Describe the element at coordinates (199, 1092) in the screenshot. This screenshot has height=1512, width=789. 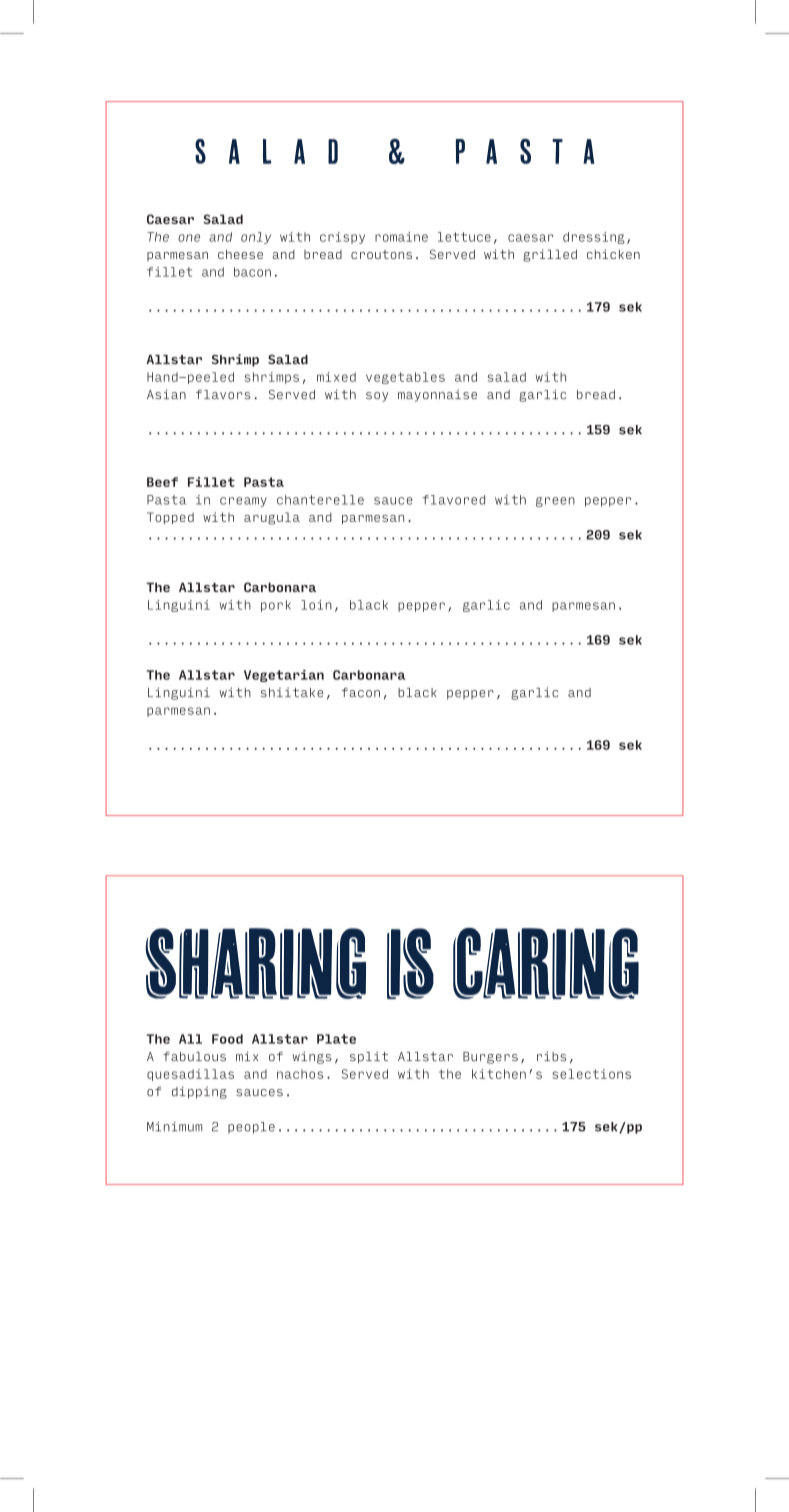
I see `dipping` at that location.
